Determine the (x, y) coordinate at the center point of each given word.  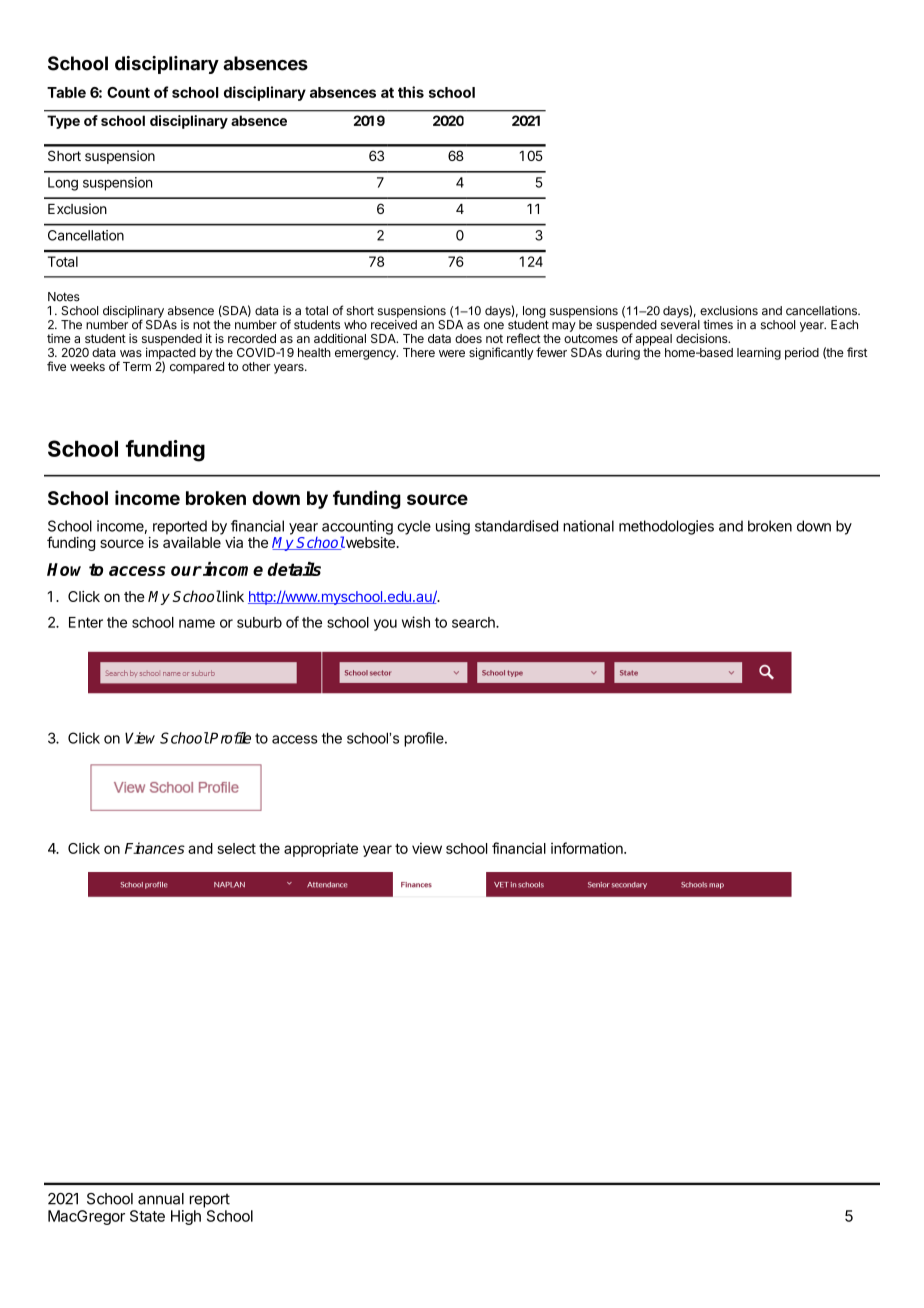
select (237, 848)
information (588, 848)
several (680, 325)
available (192, 542)
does (468, 338)
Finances (155, 848)
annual (161, 1199)
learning (759, 353)
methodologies (666, 527)
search (474, 622)
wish (416, 622)
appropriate (321, 849)
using (453, 527)
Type (63, 122)
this (411, 92)
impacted (171, 354)
